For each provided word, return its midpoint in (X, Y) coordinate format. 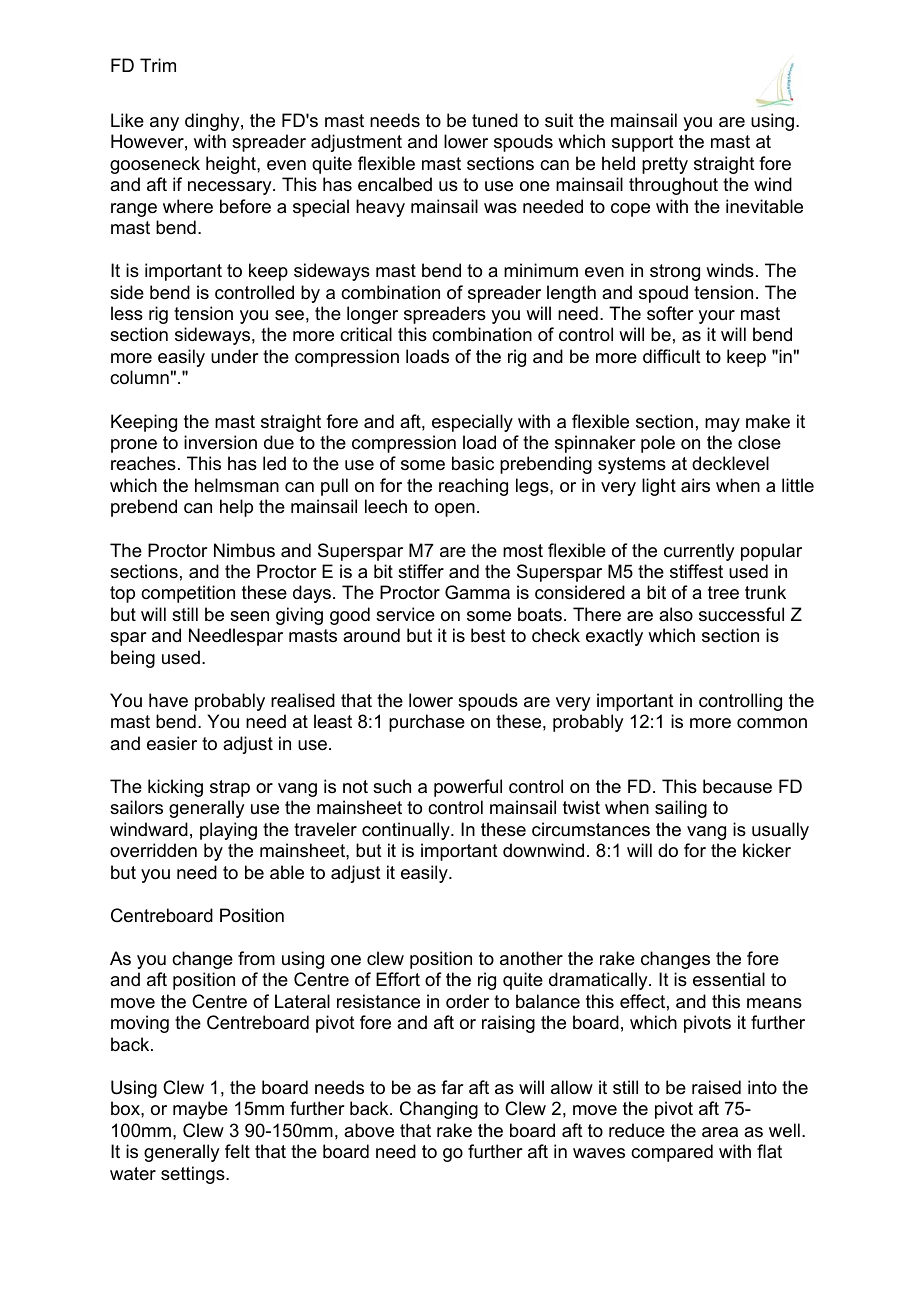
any (164, 124)
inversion (220, 442)
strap (230, 788)
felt (237, 1151)
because (737, 786)
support (643, 143)
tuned (495, 120)
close (759, 442)
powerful (468, 788)
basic (473, 463)
